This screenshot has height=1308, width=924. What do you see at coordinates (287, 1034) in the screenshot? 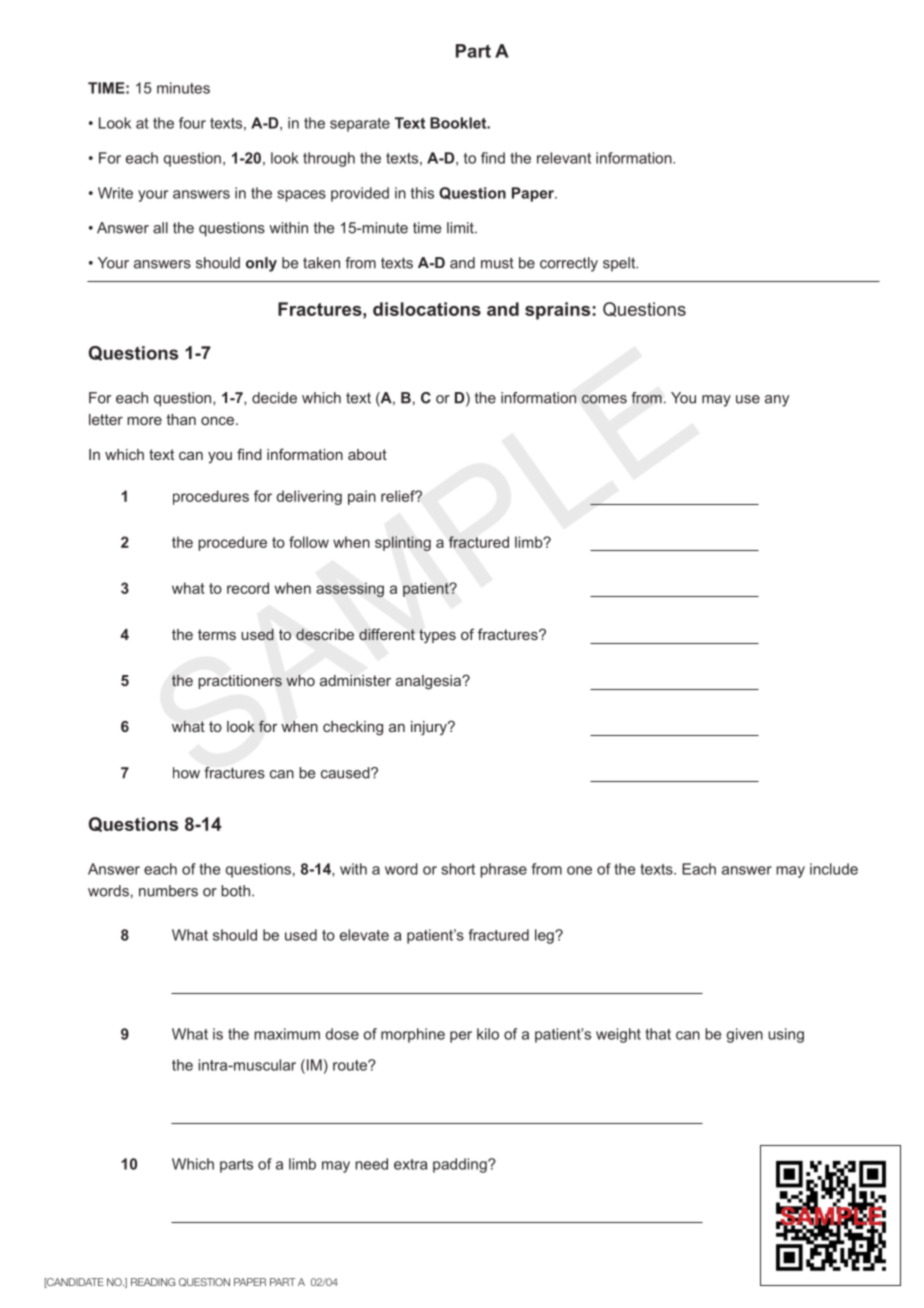
I see `maximum` at bounding box center [287, 1034].
